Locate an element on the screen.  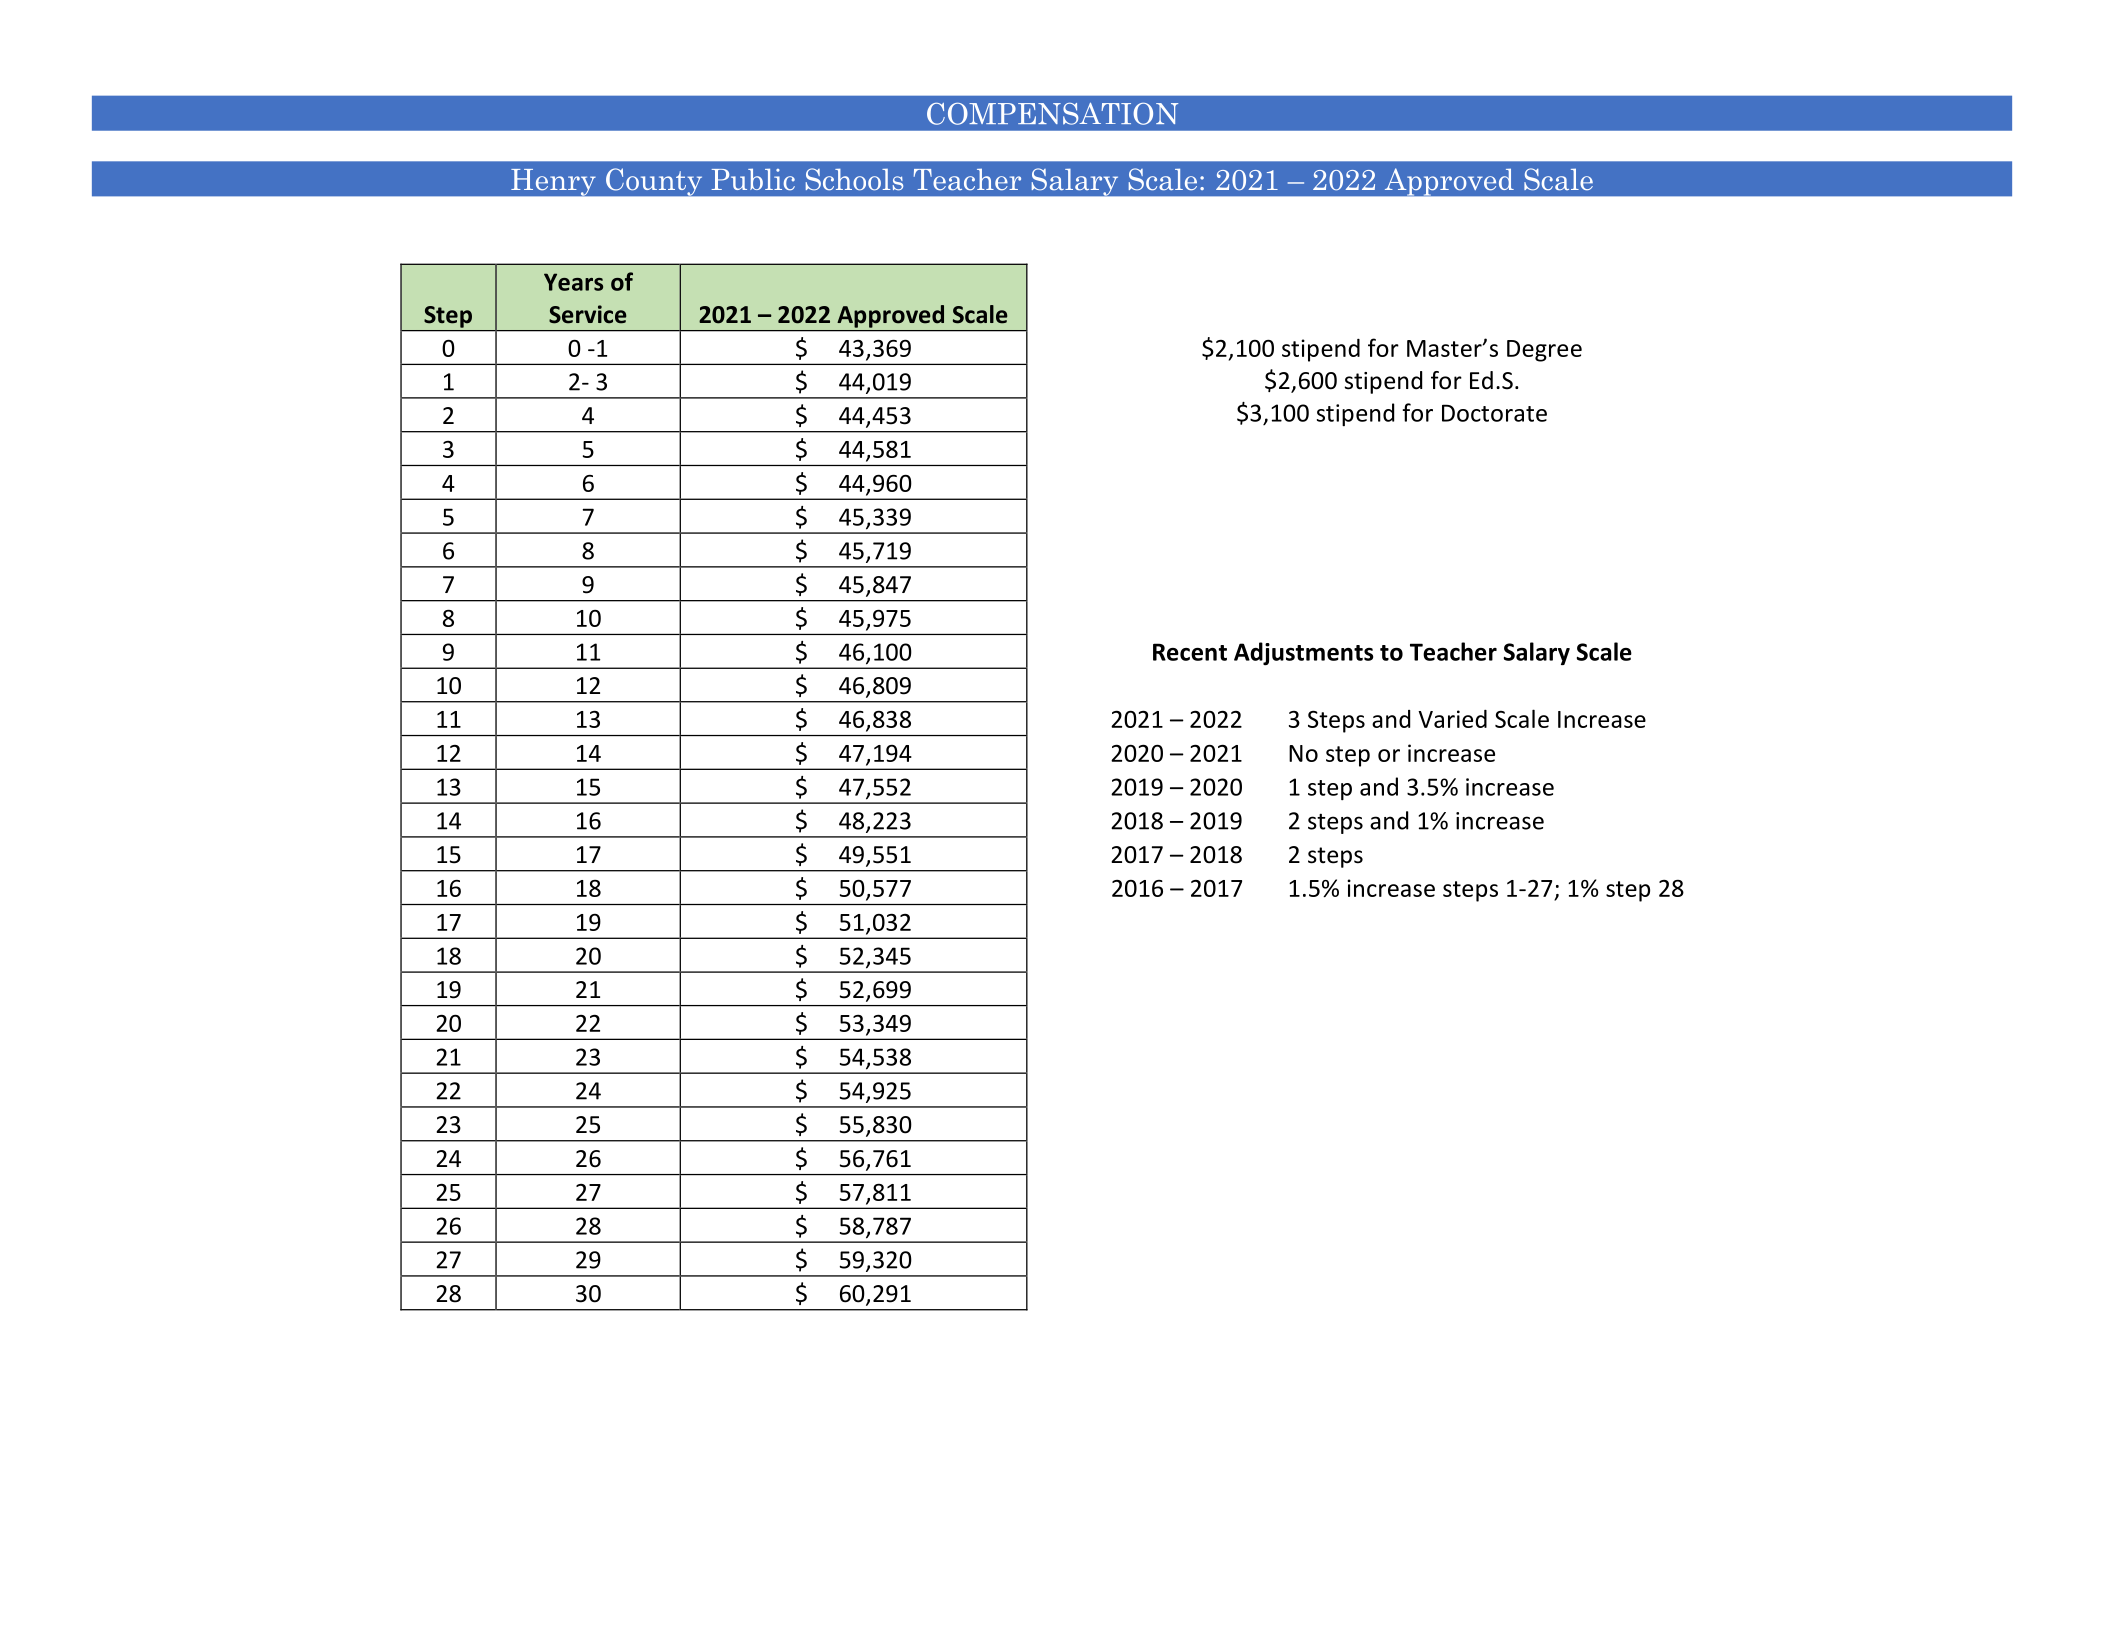
Public is located at coordinates (753, 179).
